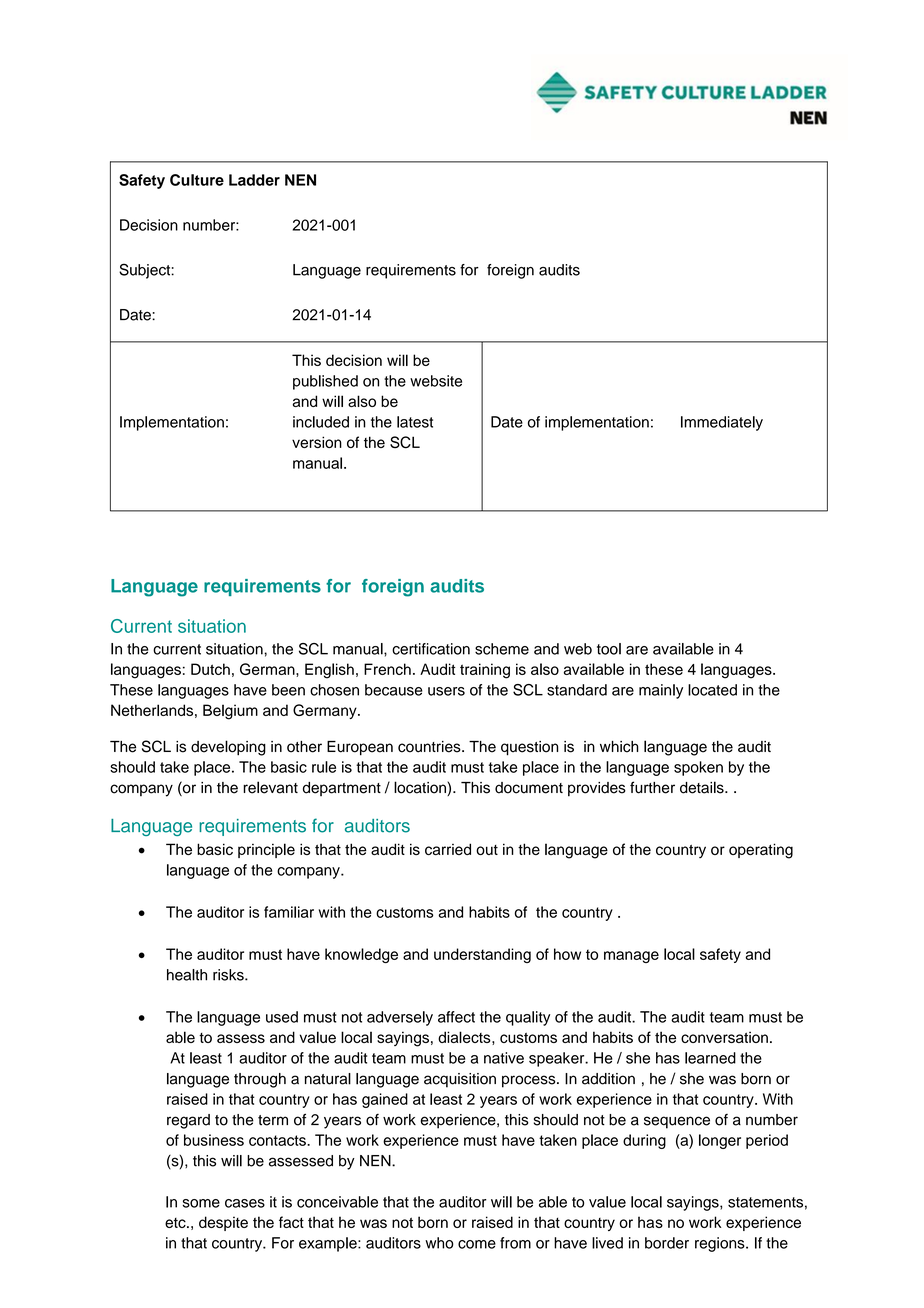  What do you see at coordinates (436, 381) in the document?
I see `website` at bounding box center [436, 381].
